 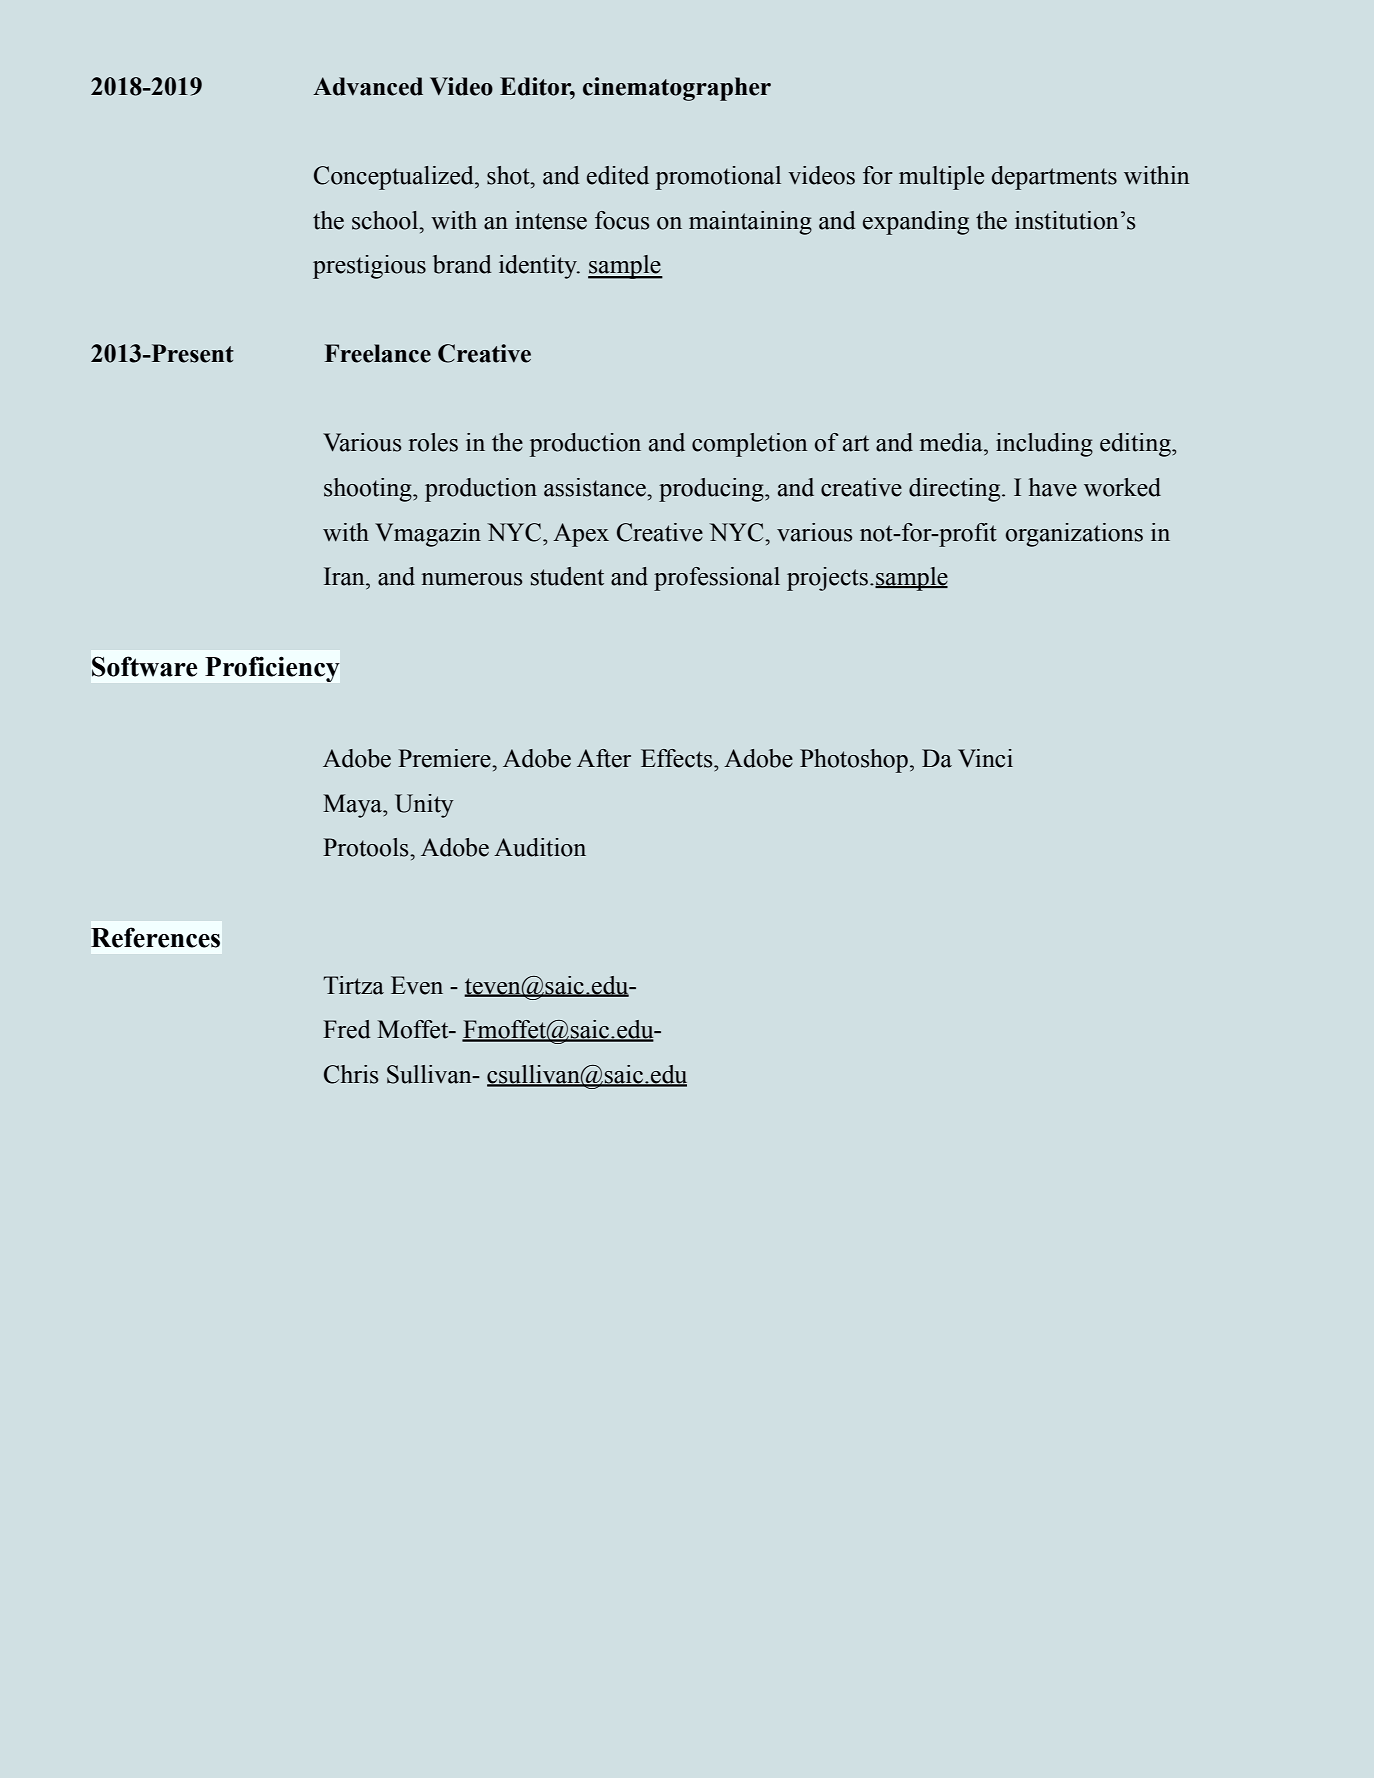 What do you see at coordinates (368, 86) in the document?
I see `Advanced` at bounding box center [368, 86].
